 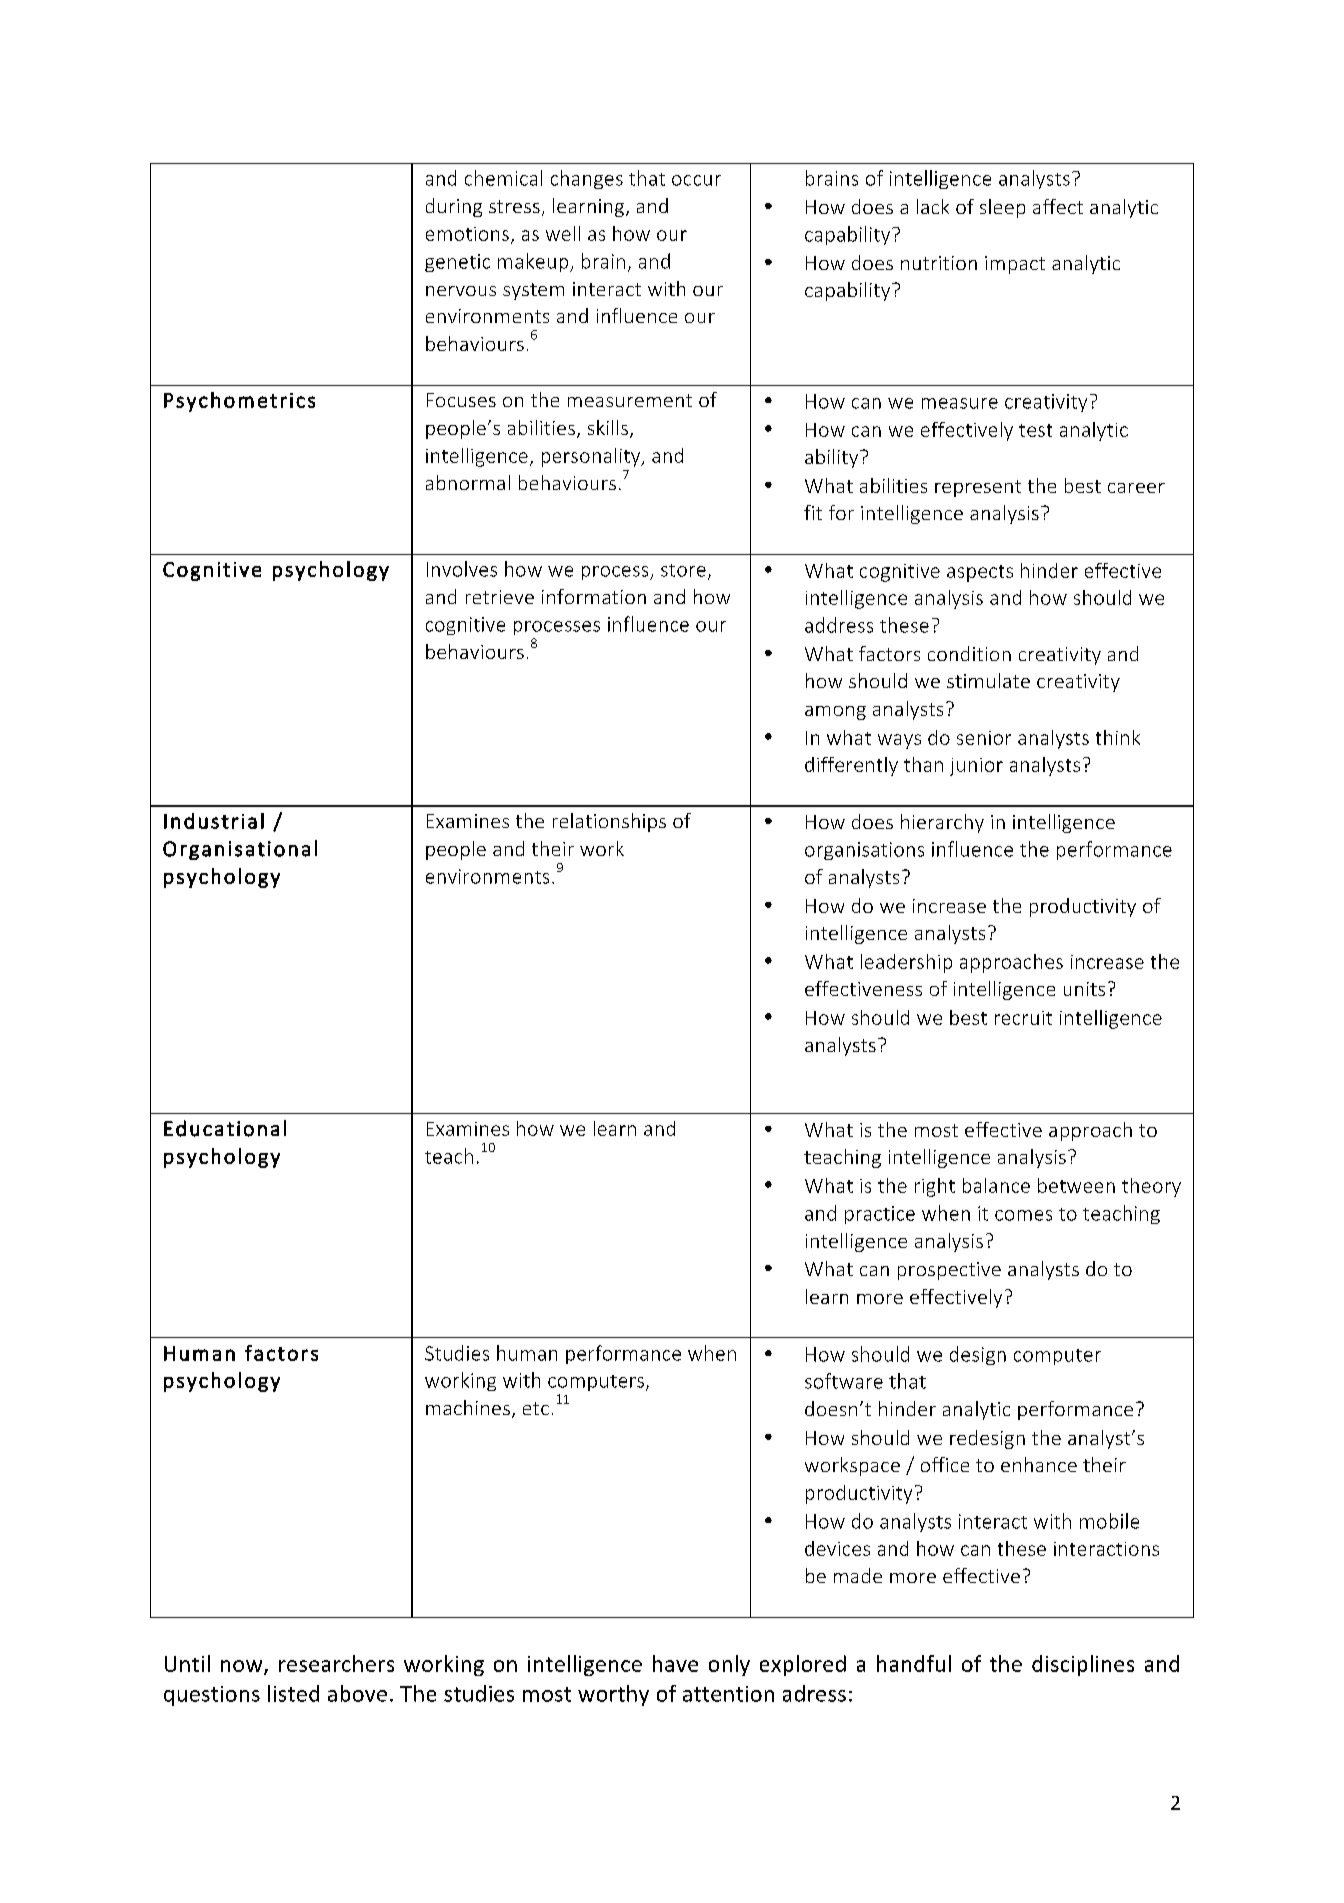 What do you see at coordinates (336, 1663) in the screenshot?
I see `researchers` at bounding box center [336, 1663].
